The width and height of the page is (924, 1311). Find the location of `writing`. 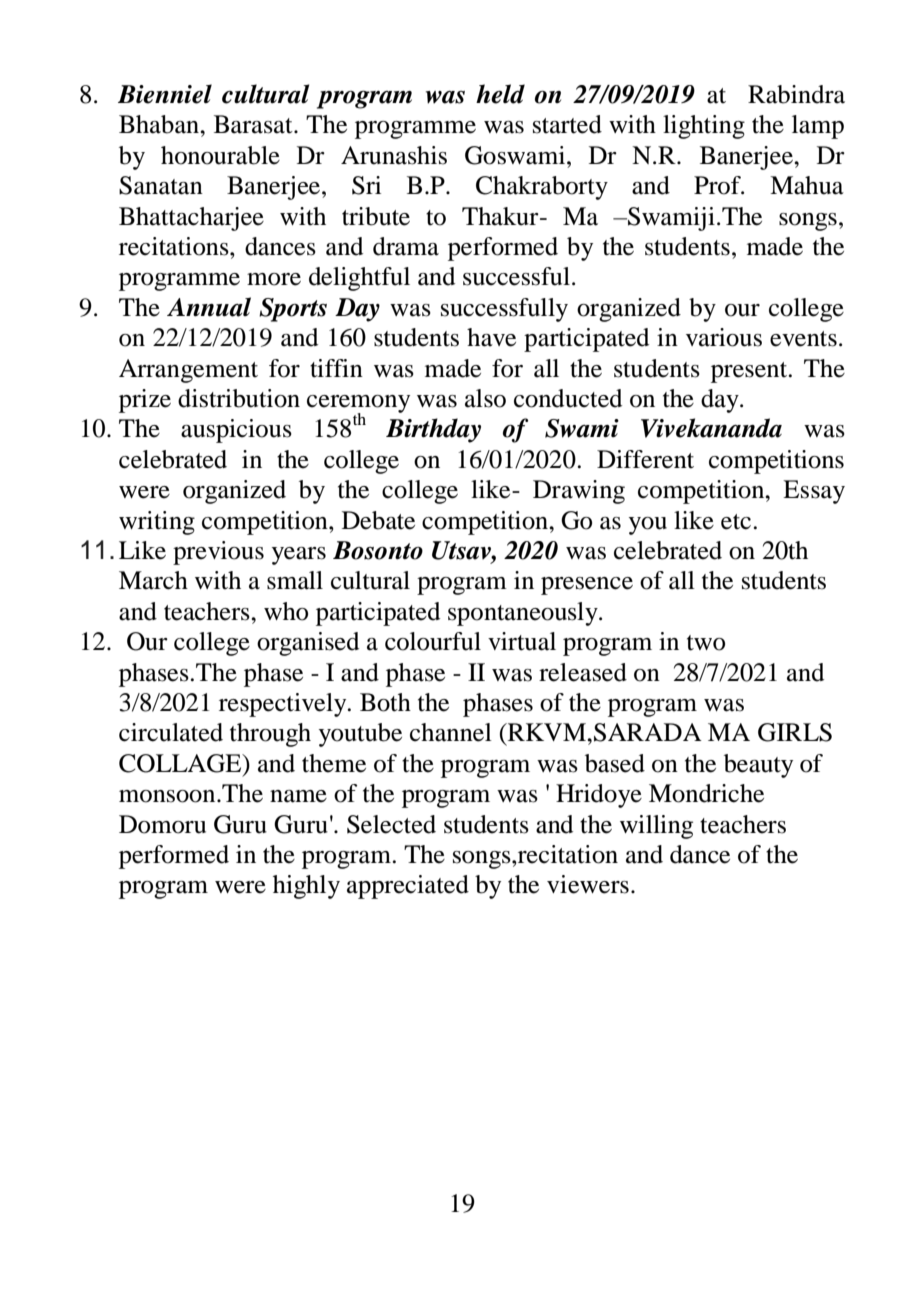

writing is located at coordinates (157, 523).
